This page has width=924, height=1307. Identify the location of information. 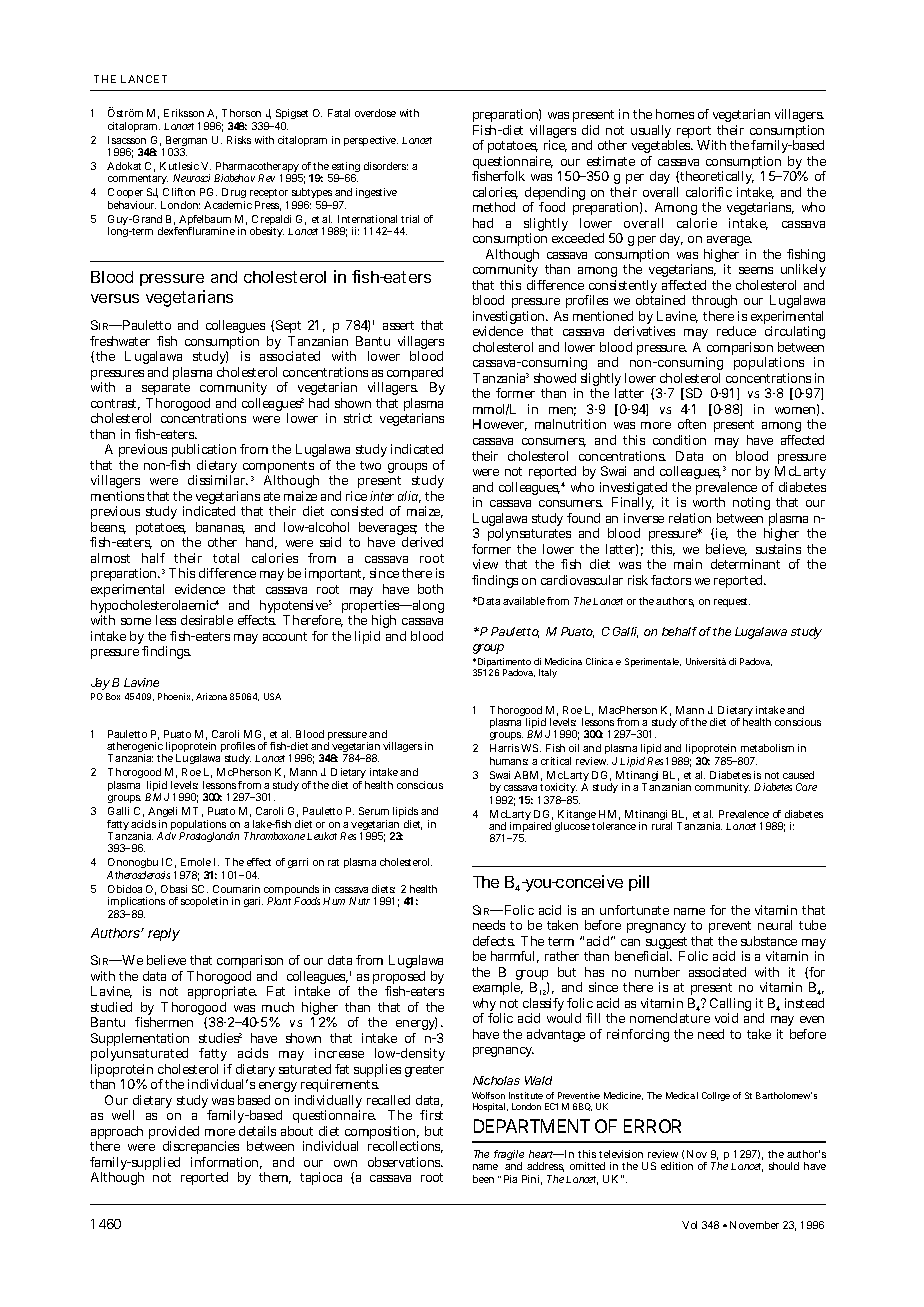
(226, 1163).
